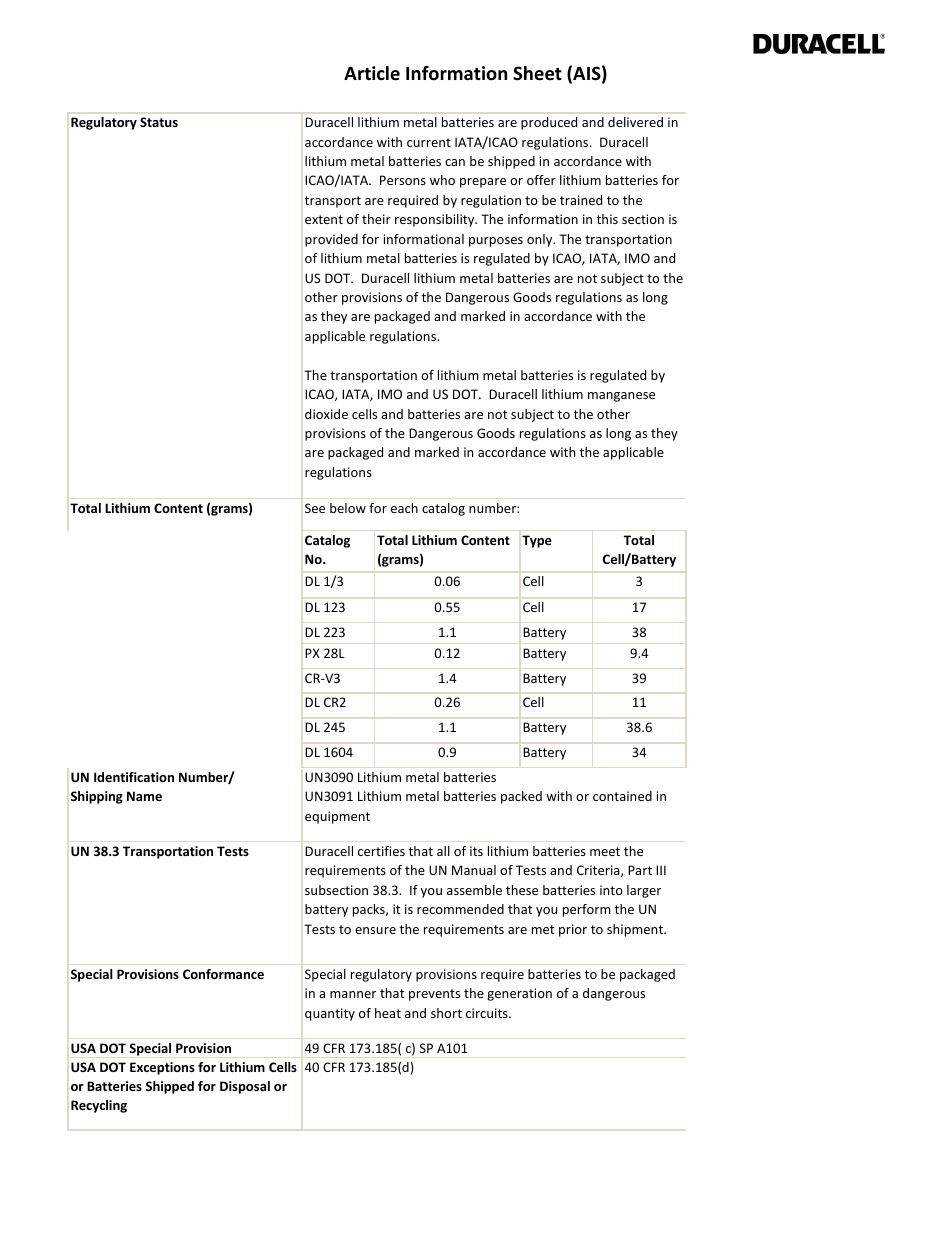 The height and width of the image is (1233, 952). Describe the element at coordinates (605, 851) in the image. I see `meet` at that location.
